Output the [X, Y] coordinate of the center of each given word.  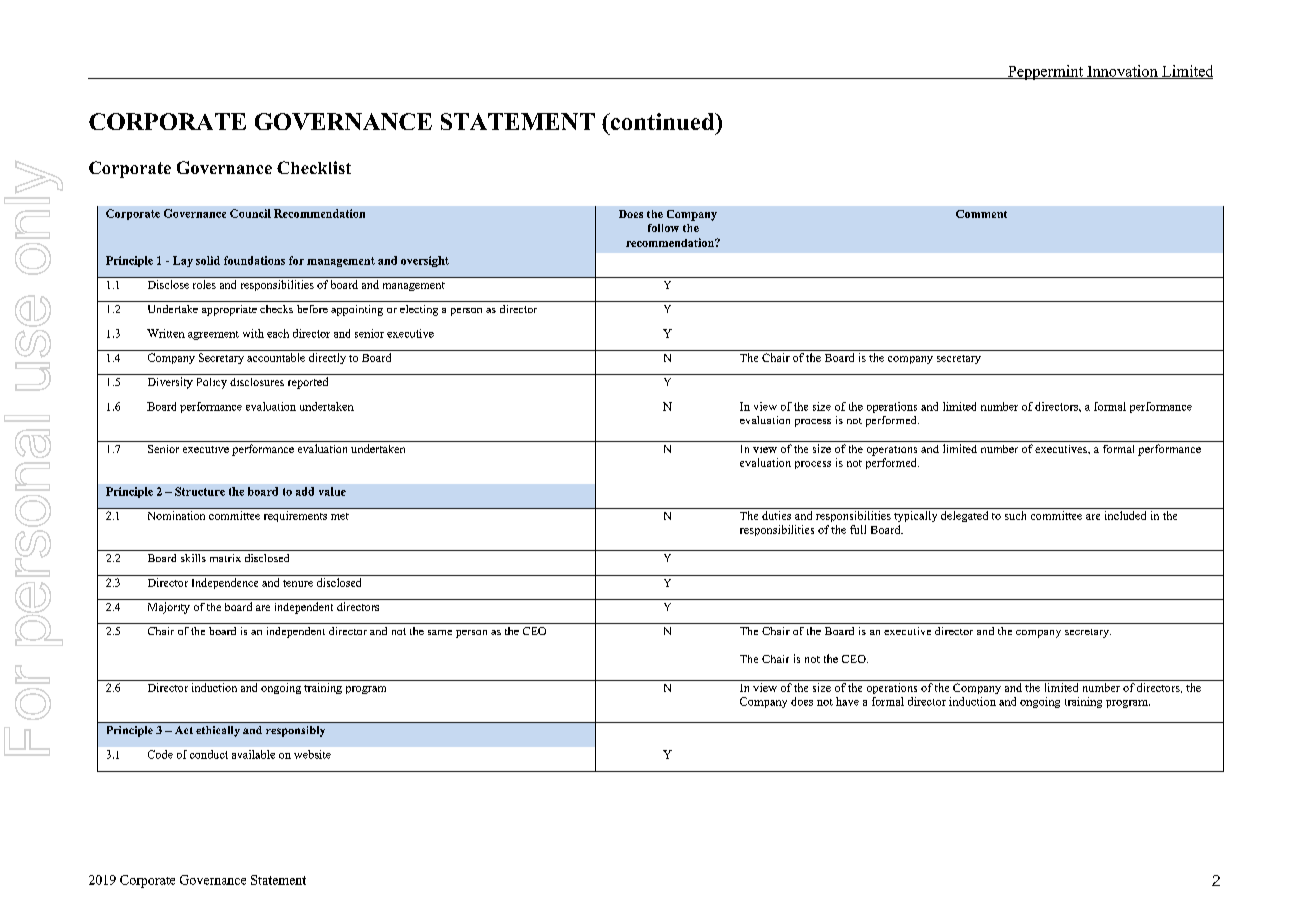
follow [663, 228]
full [858, 529]
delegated [964, 516]
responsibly [295, 731]
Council [250, 213]
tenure [298, 583]
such [1015, 515]
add [305, 491]
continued [662, 121]
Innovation [1122, 72]
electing [419, 310]
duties [776, 515]
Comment [981, 214]
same [440, 632]
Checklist [314, 167]
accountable [276, 357]
